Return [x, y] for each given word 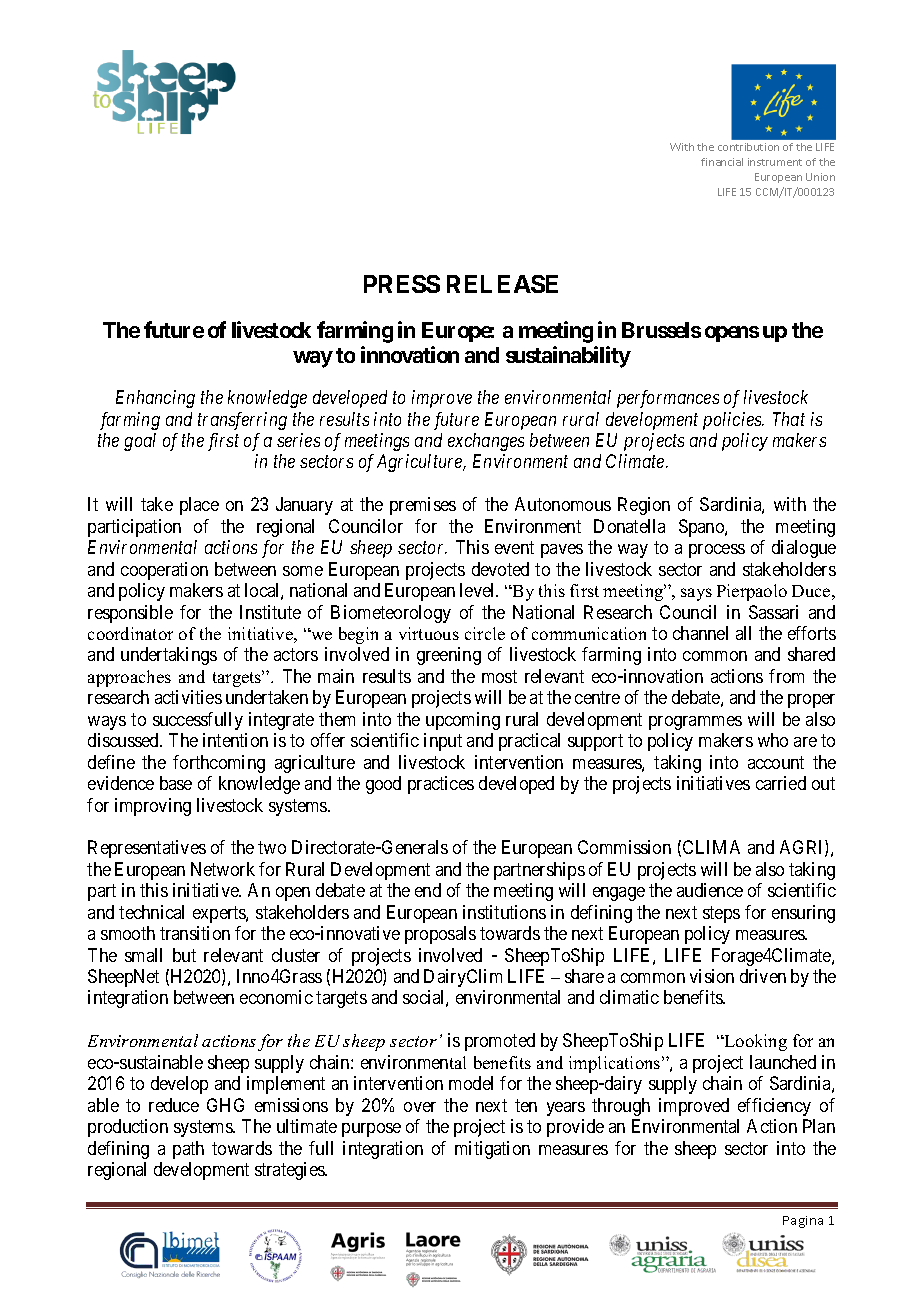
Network [223, 869]
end [428, 890]
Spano [702, 528]
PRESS [402, 284]
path [188, 1150]
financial [722, 162]
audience [710, 890]
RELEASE [502, 284]
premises [423, 506]
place [199, 506]
